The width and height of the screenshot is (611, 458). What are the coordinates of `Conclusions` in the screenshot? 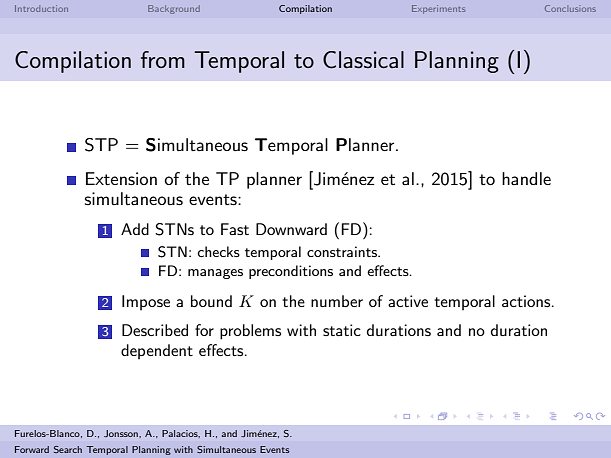 It's located at (570, 8).
